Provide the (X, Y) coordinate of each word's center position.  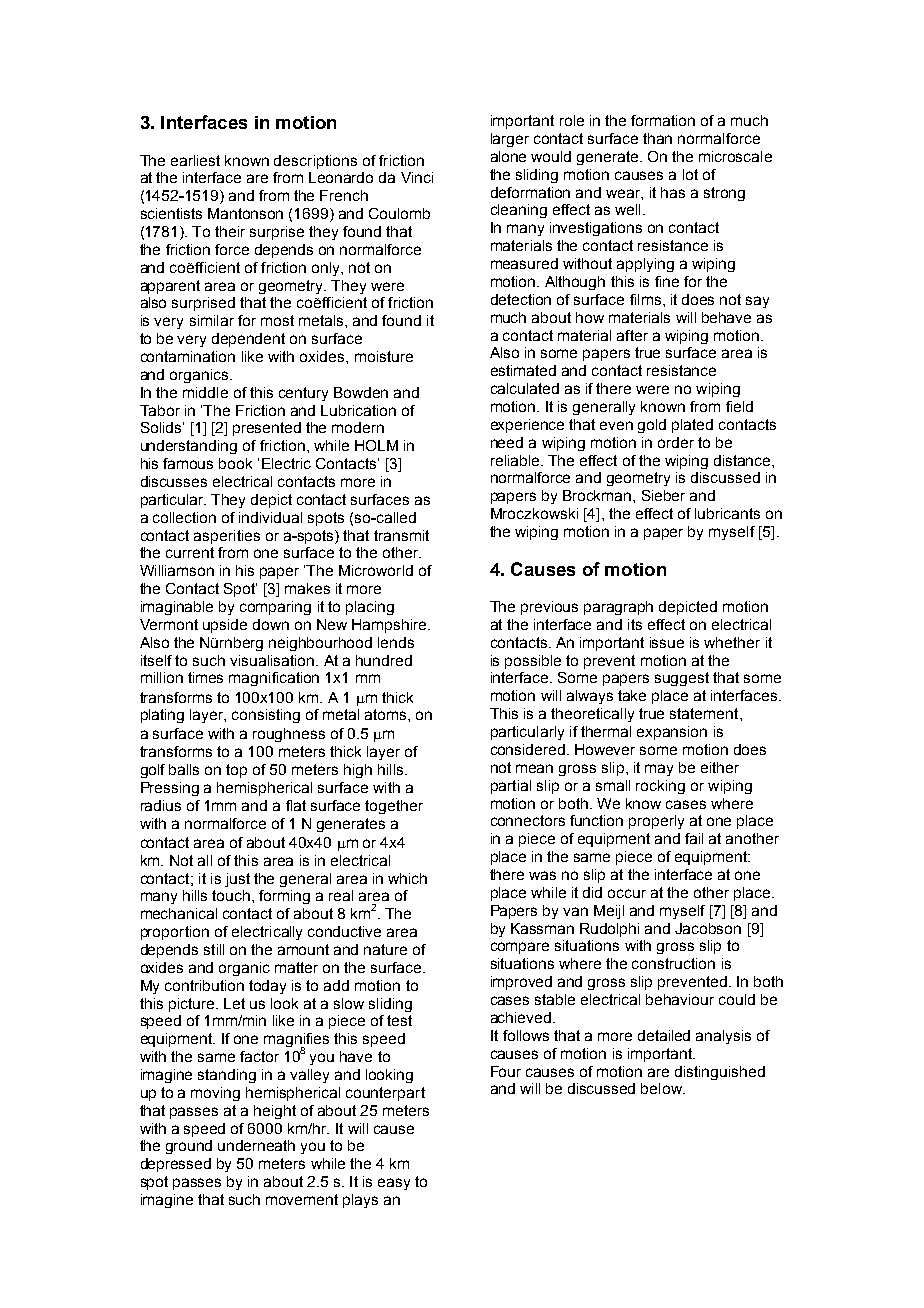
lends (396, 642)
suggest (682, 679)
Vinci (417, 177)
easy (394, 1184)
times (205, 677)
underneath (256, 1145)
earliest (195, 160)
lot (690, 174)
